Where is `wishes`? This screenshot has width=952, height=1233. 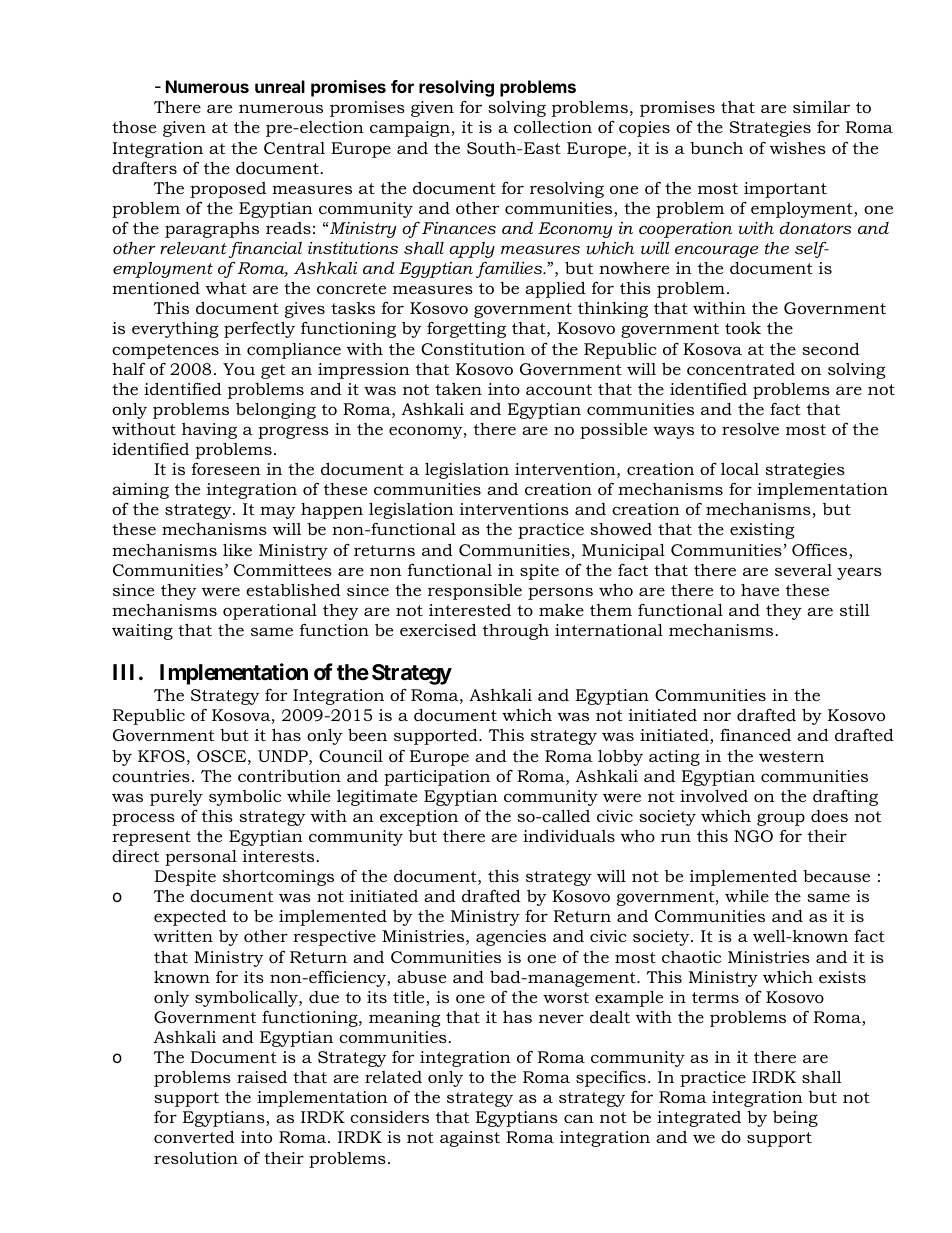 wishes is located at coordinates (798, 148).
